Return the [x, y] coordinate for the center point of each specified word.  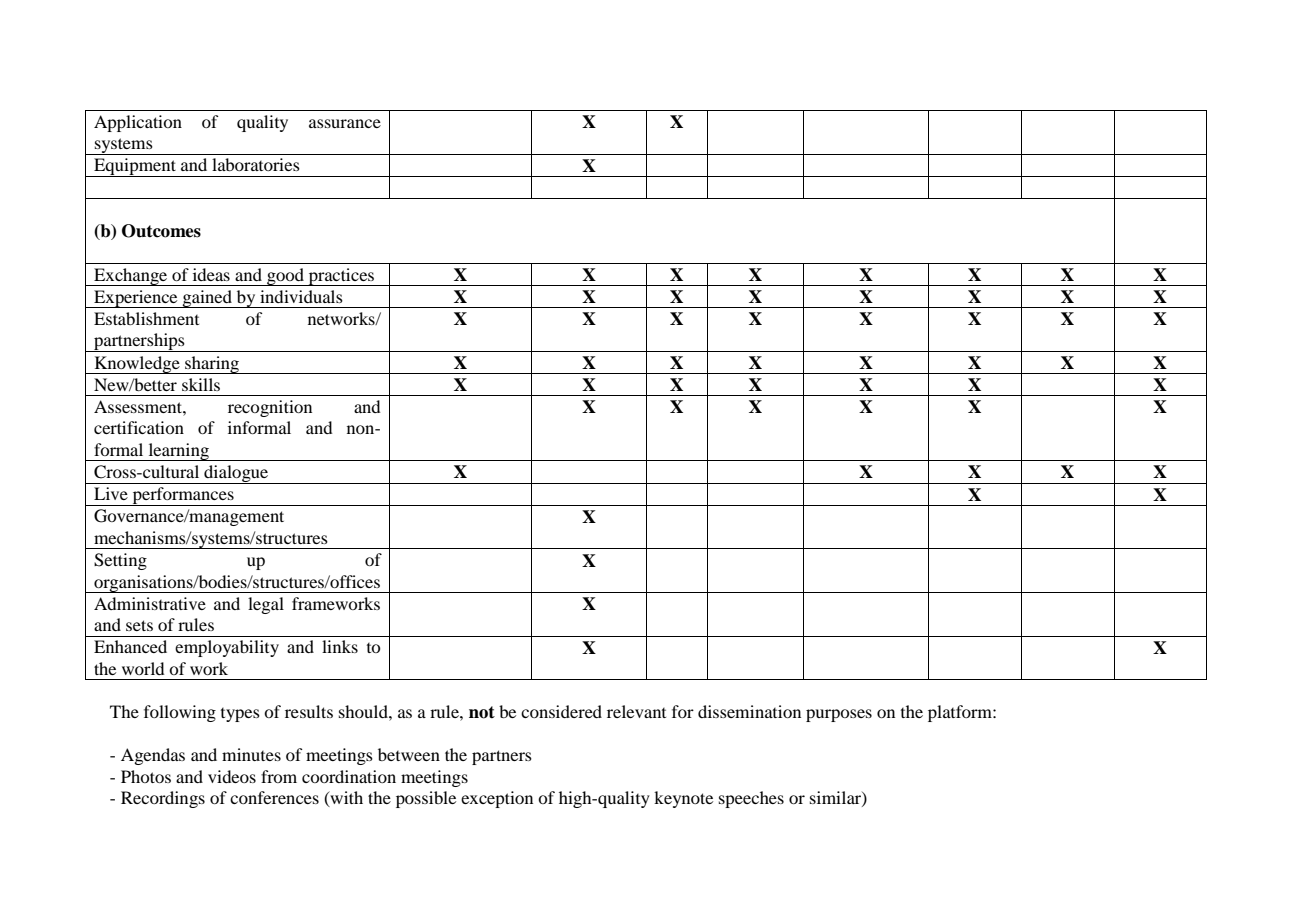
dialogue [236, 474]
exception [497, 799]
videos [232, 776]
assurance [345, 123]
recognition [270, 408]
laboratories [256, 164]
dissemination [749, 711]
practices [341, 277]
